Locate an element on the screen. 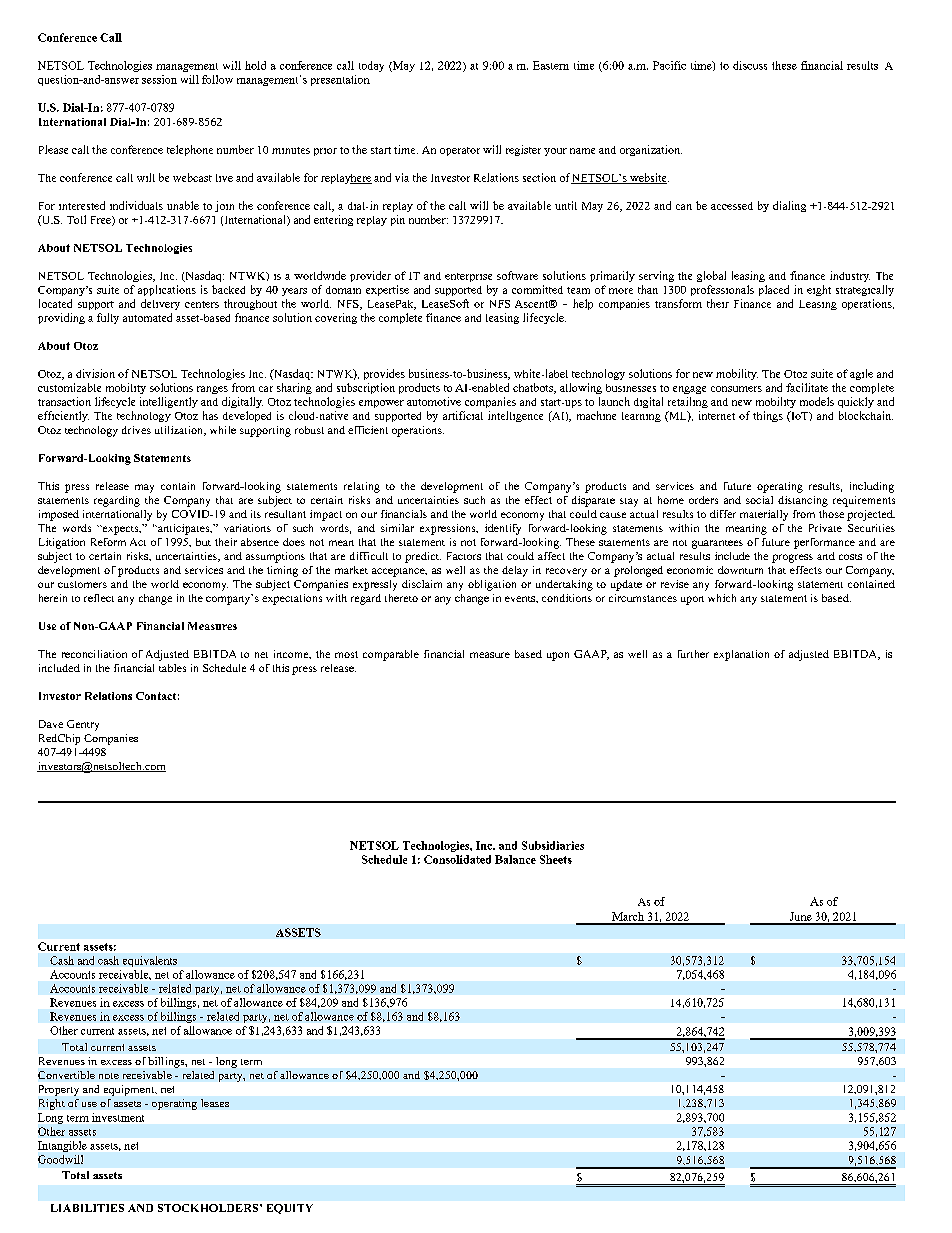 The height and width of the screenshot is (1233, 952). intelligently is located at coordinates (169, 402).
